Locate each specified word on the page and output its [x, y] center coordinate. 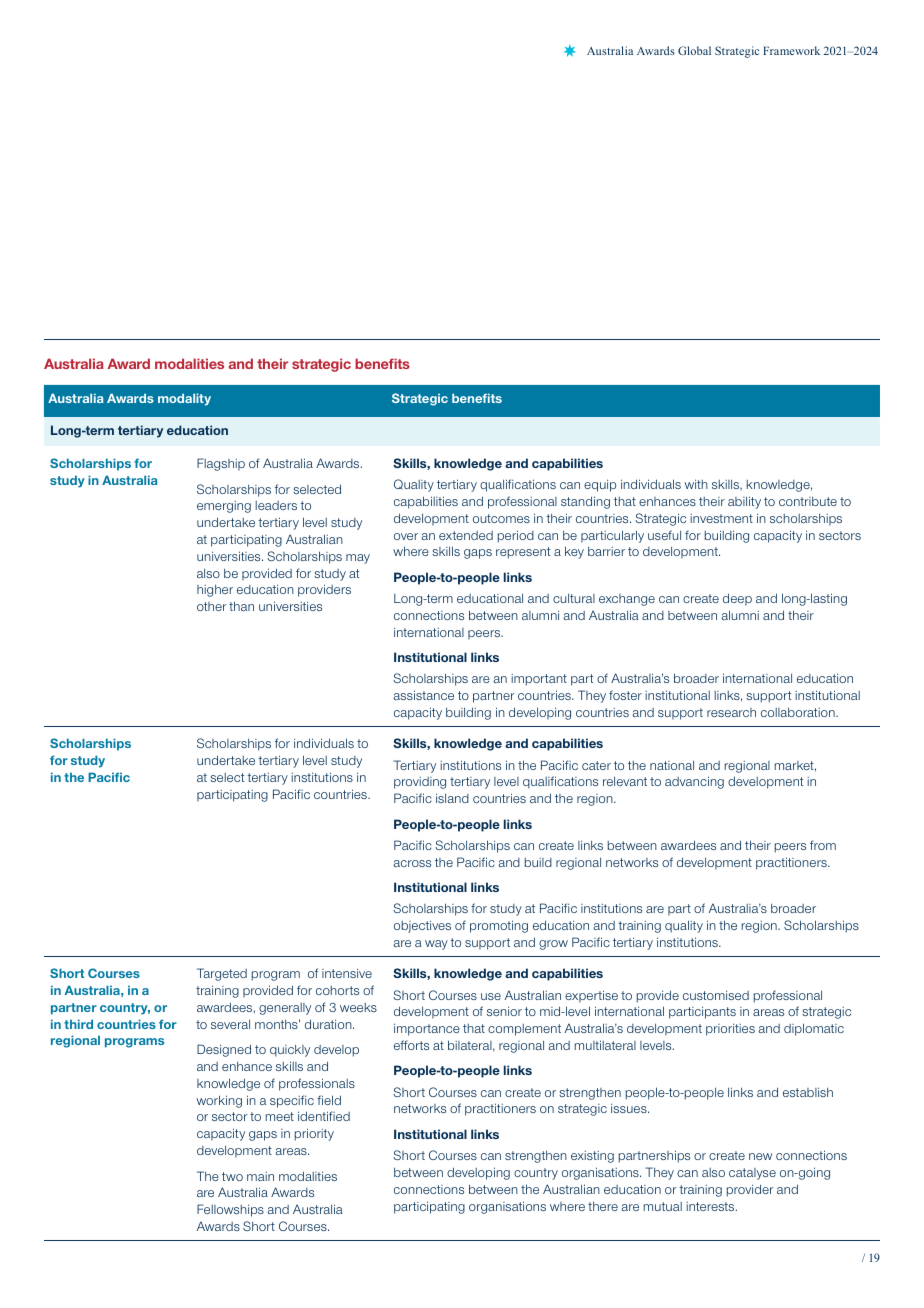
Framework [791, 50]
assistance [424, 695]
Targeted [222, 974]
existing [592, 1157]
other [212, 606]
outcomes [501, 518]
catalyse [752, 1174]
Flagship [221, 464]
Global [694, 50]
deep [737, 599]
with [696, 484]
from [823, 845]
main [260, 1176]
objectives [422, 926]
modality [184, 399]
